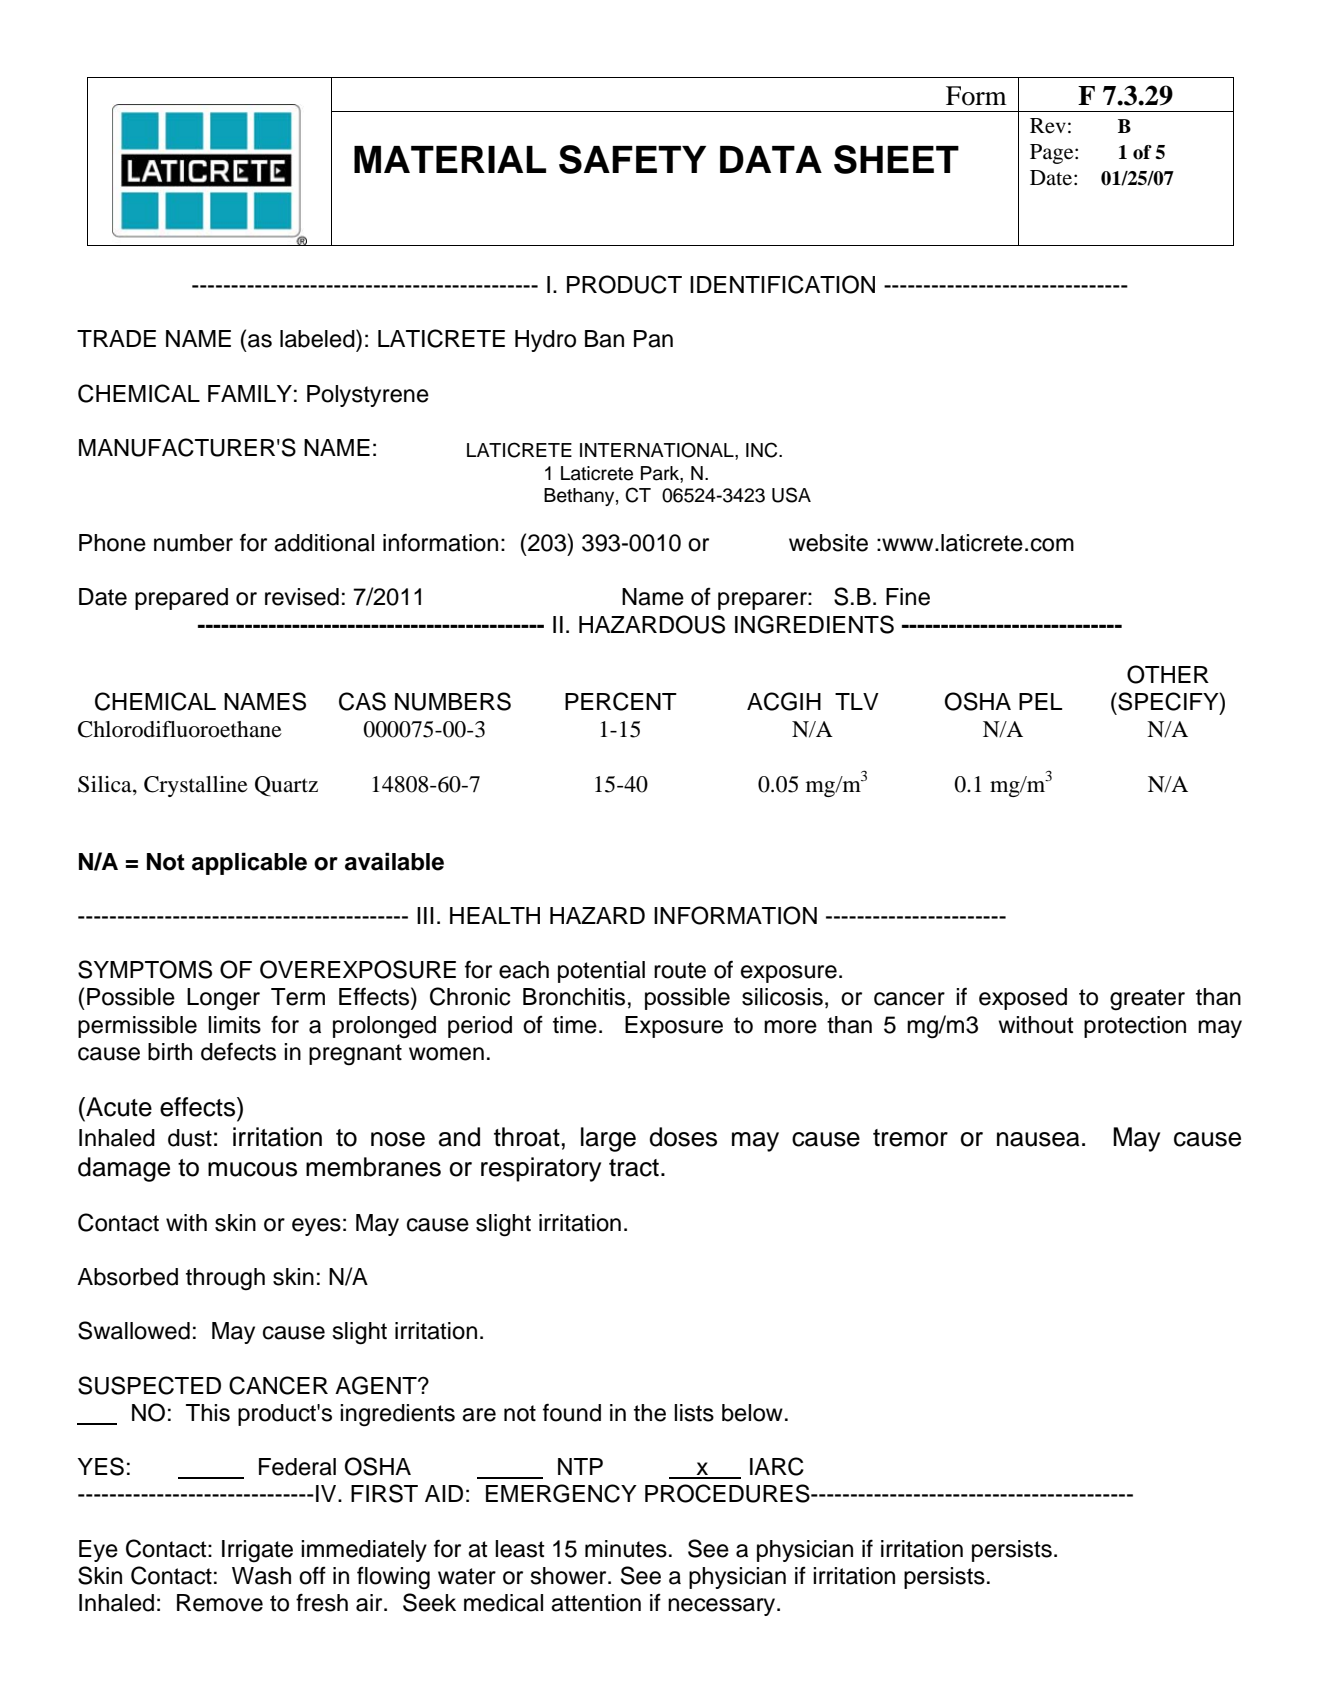 The image size is (1320, 1708). Describe the element at coordinates (257, 1551) in the screenshot. I see `Irrigate` at that location.
